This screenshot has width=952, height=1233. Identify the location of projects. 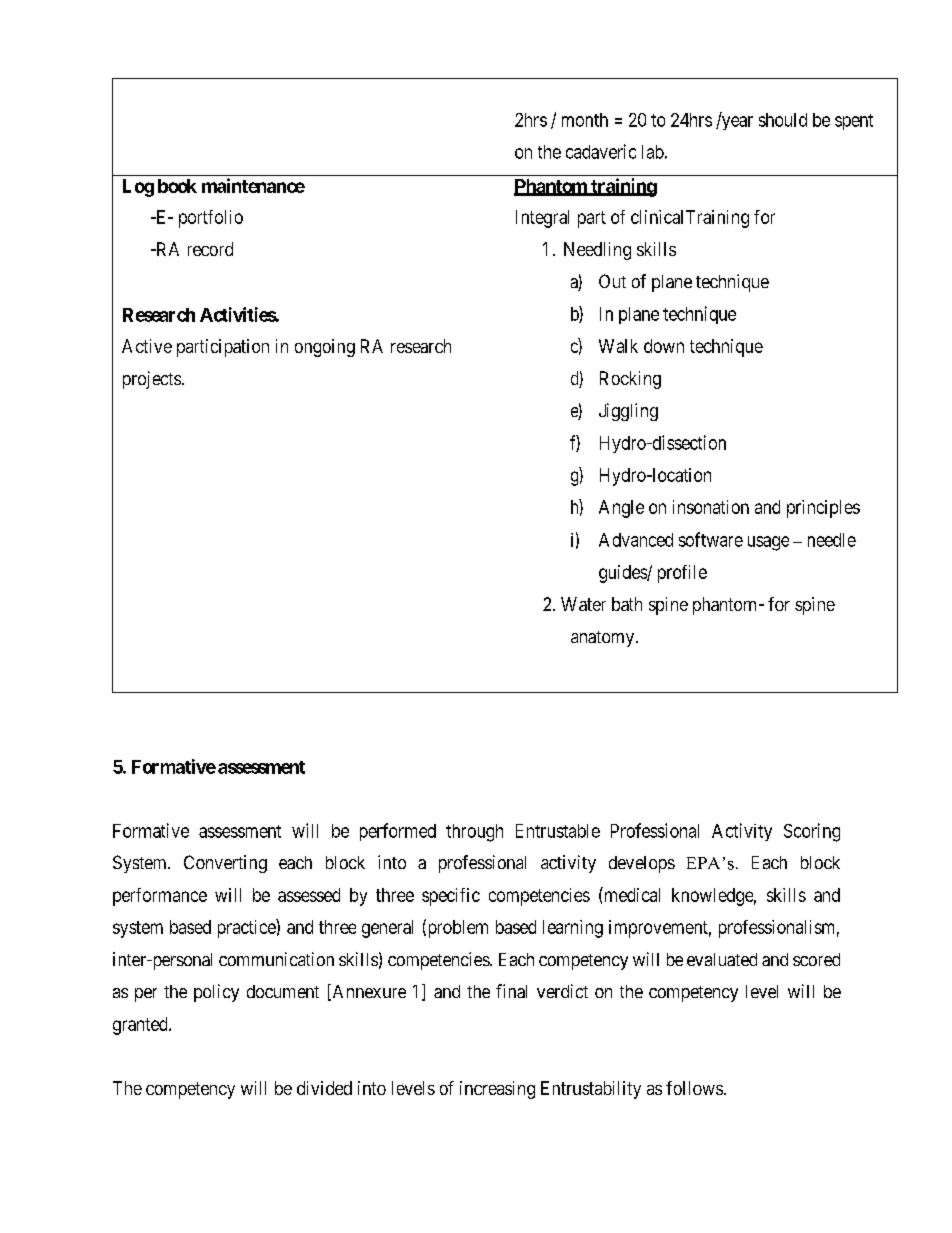
(152, 380).
